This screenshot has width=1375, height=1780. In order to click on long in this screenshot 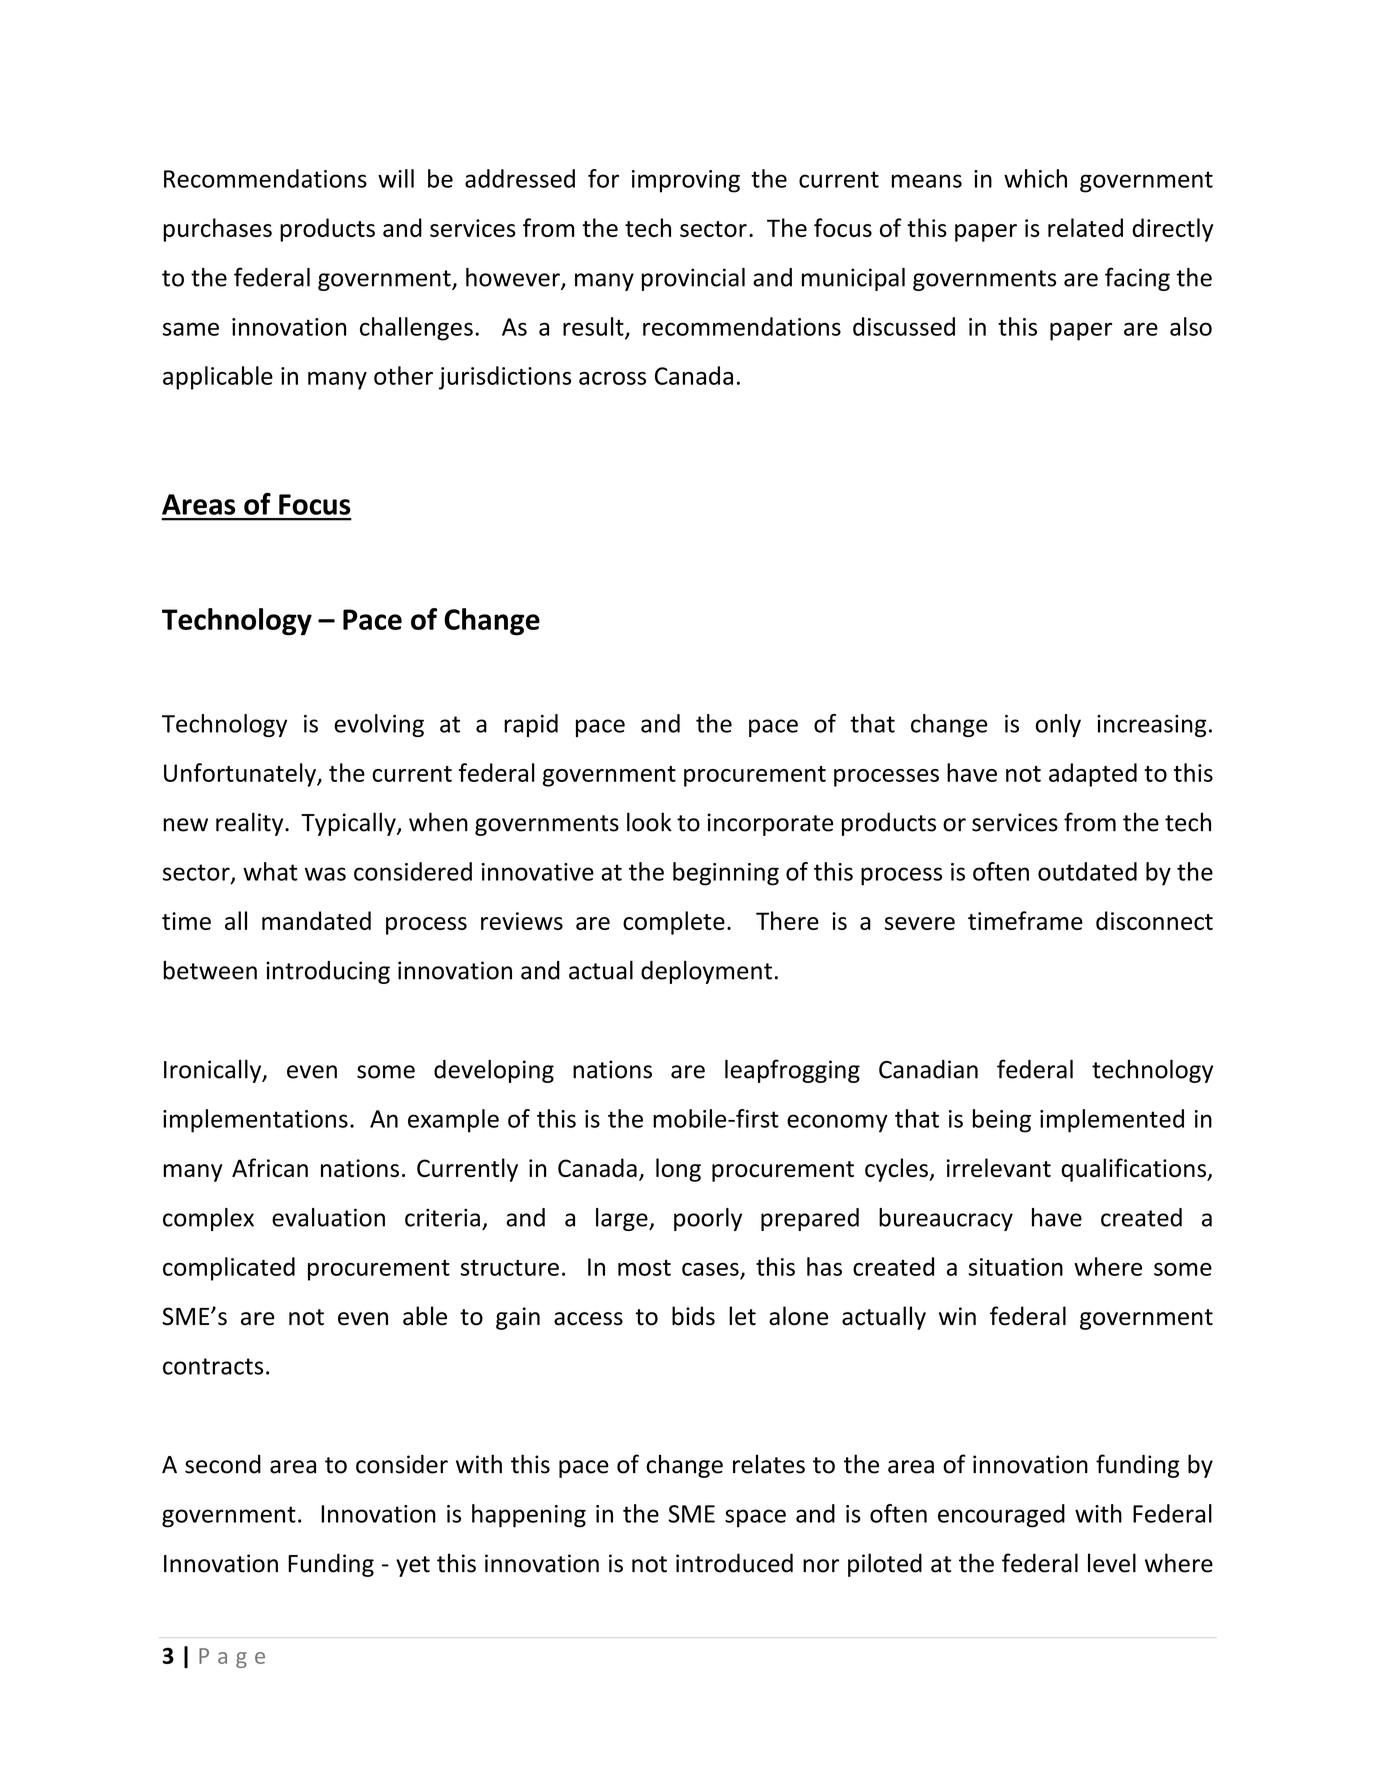, I will do `click(678, 1170)`.
